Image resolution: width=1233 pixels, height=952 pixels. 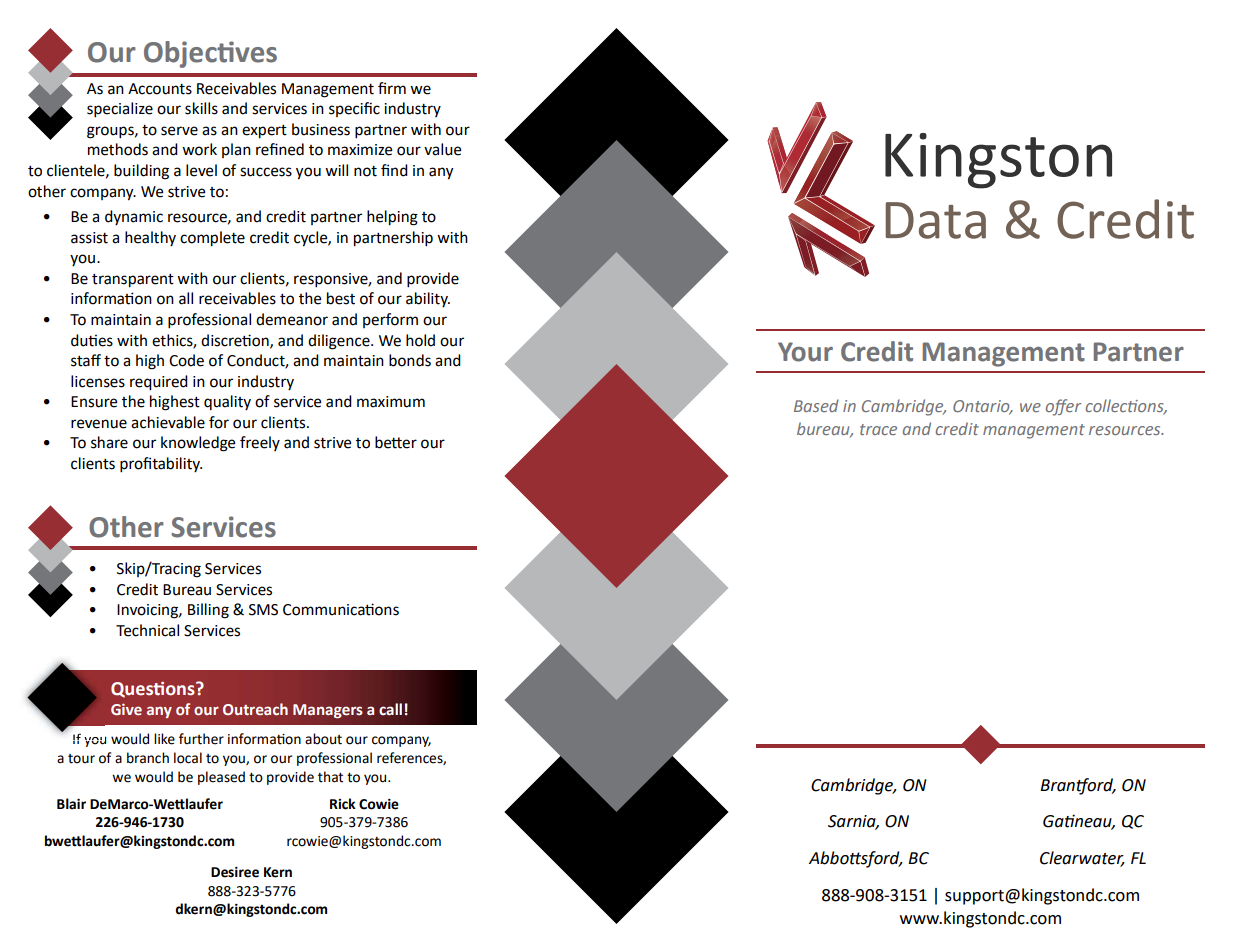 I want to click on SMS, so click(x=263, y=610).
